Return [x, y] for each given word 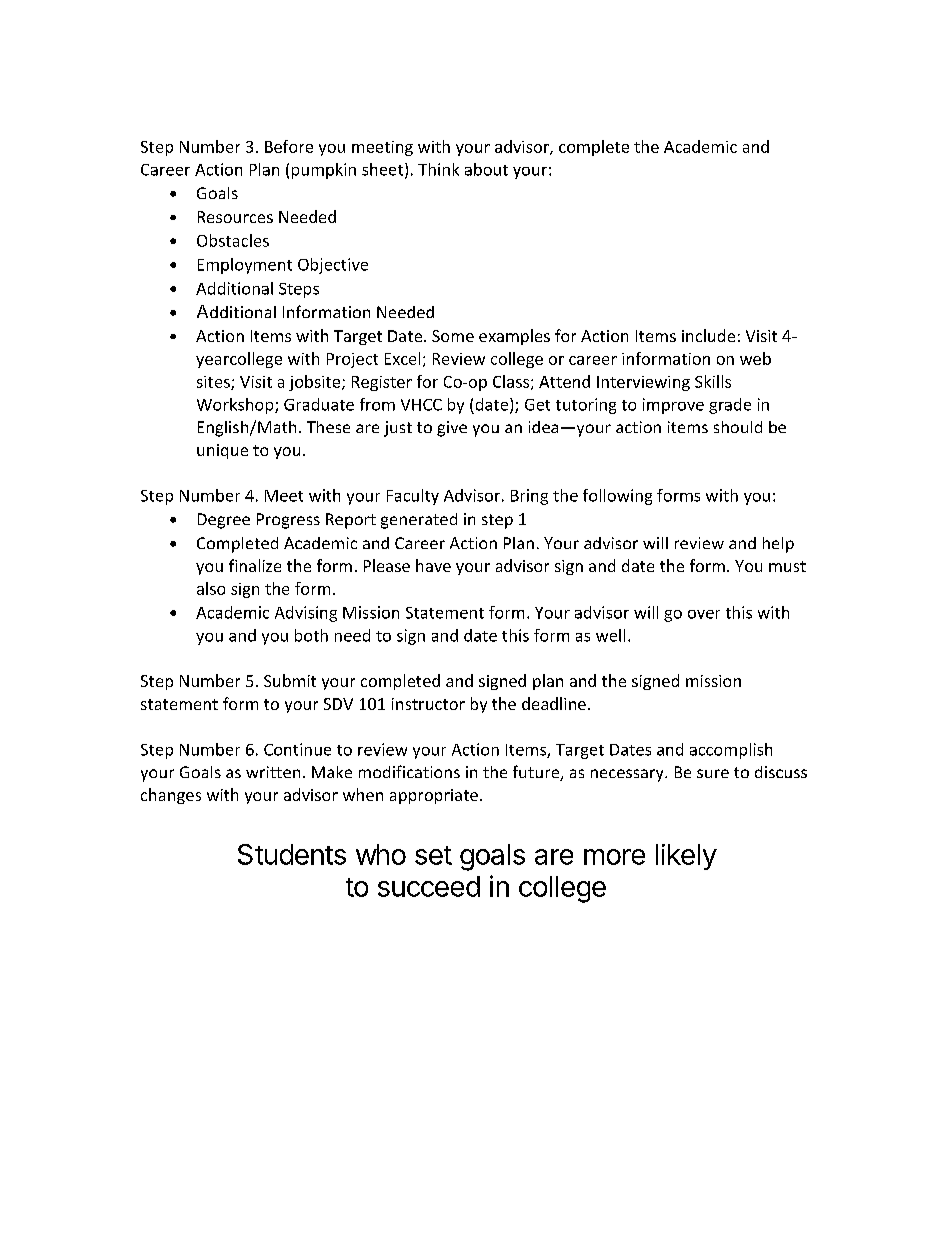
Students [292, 854]
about [486, 169]
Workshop [236, 406]
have [433, 565]
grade [730, 406]
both [311, 635]
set [433, 855]
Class [511, 381]
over [704, 614]
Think [438, 169]
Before [289, 146]
